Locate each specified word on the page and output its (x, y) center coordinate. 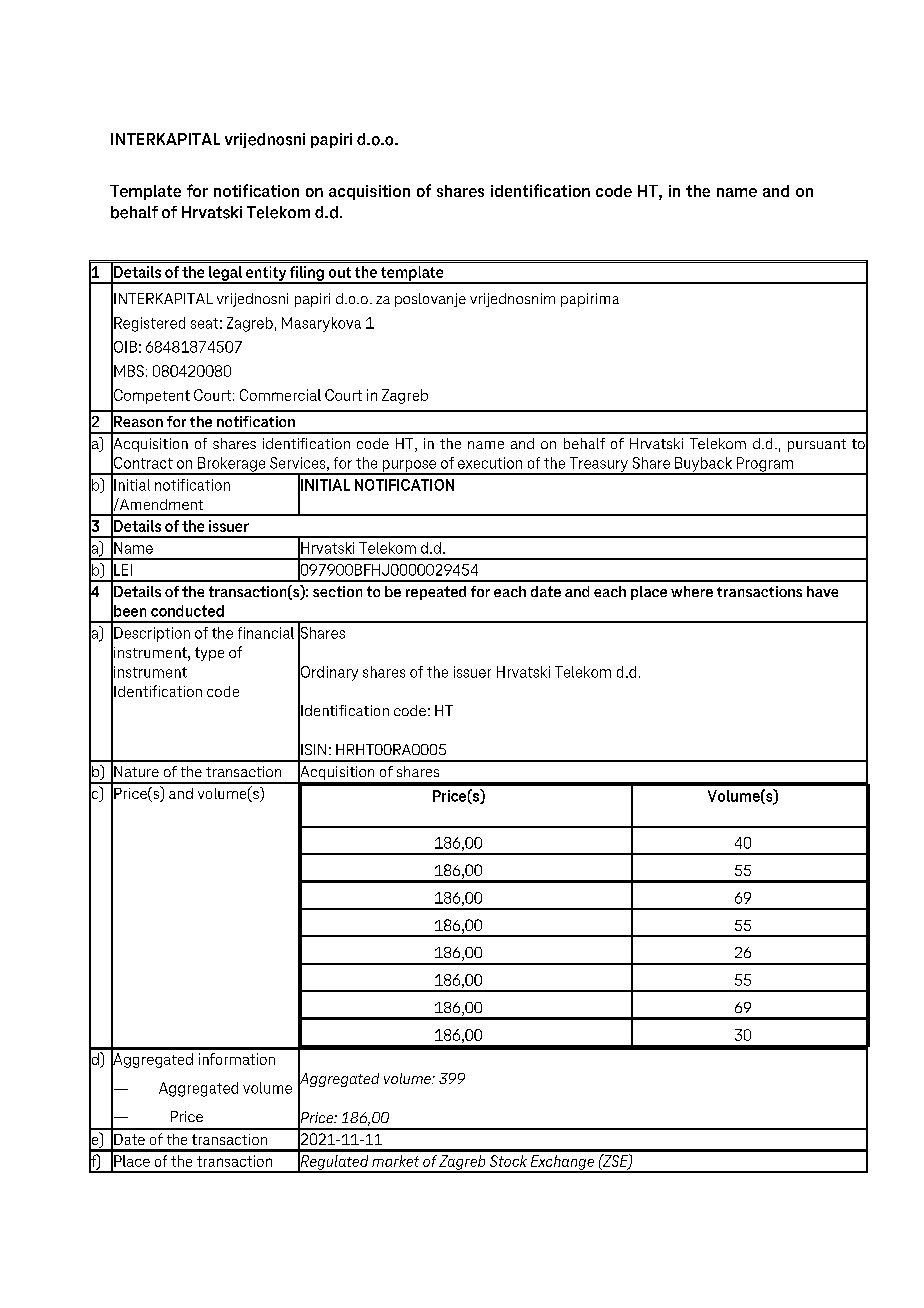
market (395, 1161)
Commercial (280, 395)
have (822, 591)
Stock (508, 1161)
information (237, 1059)
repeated (436, 593)
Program (764, 465)
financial (266, 633)
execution (490, 463)
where (692, 591)
